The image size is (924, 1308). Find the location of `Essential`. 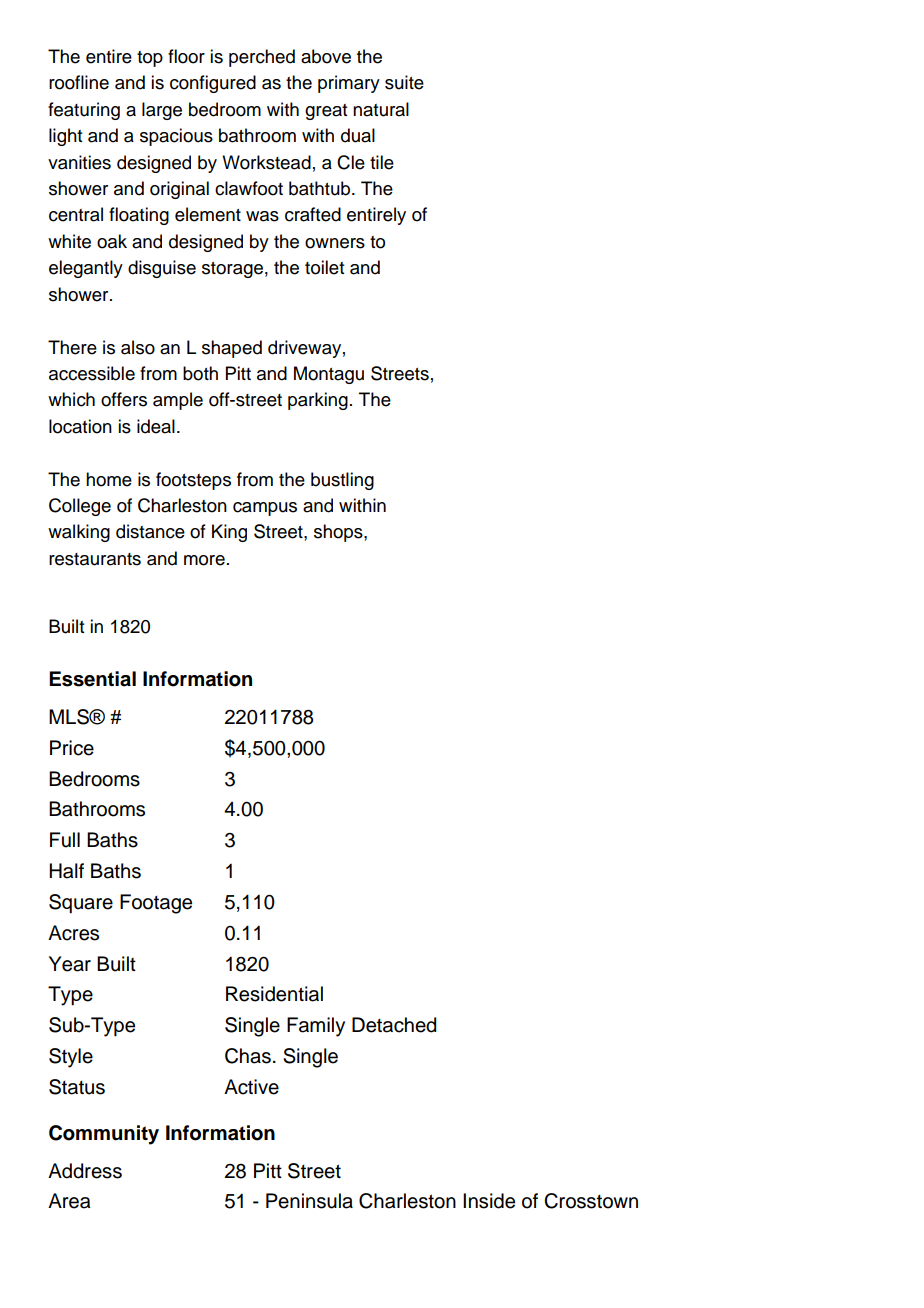

Essential is located at coordinates (92, 679).
